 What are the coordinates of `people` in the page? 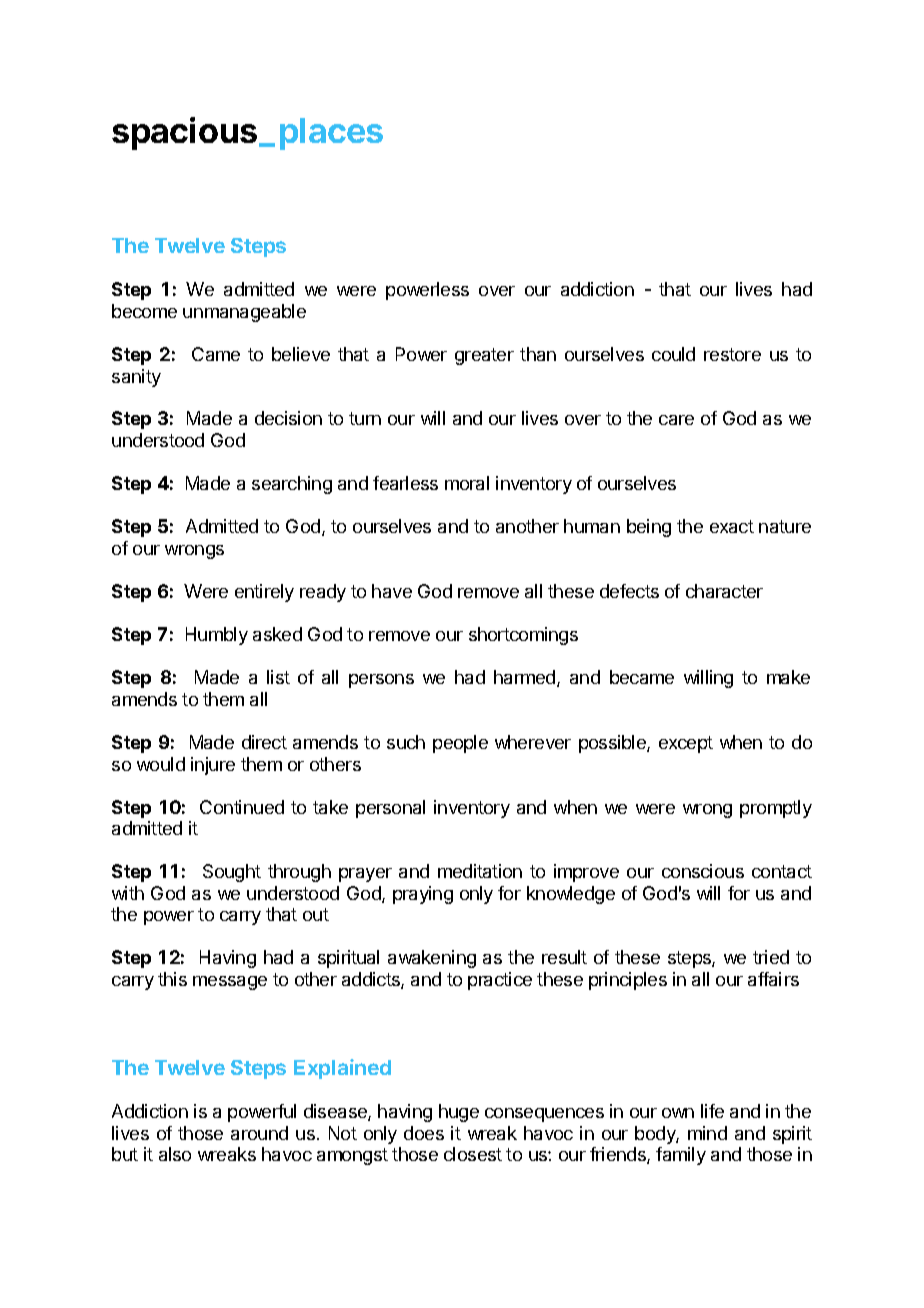 It's located at (460, 744).
